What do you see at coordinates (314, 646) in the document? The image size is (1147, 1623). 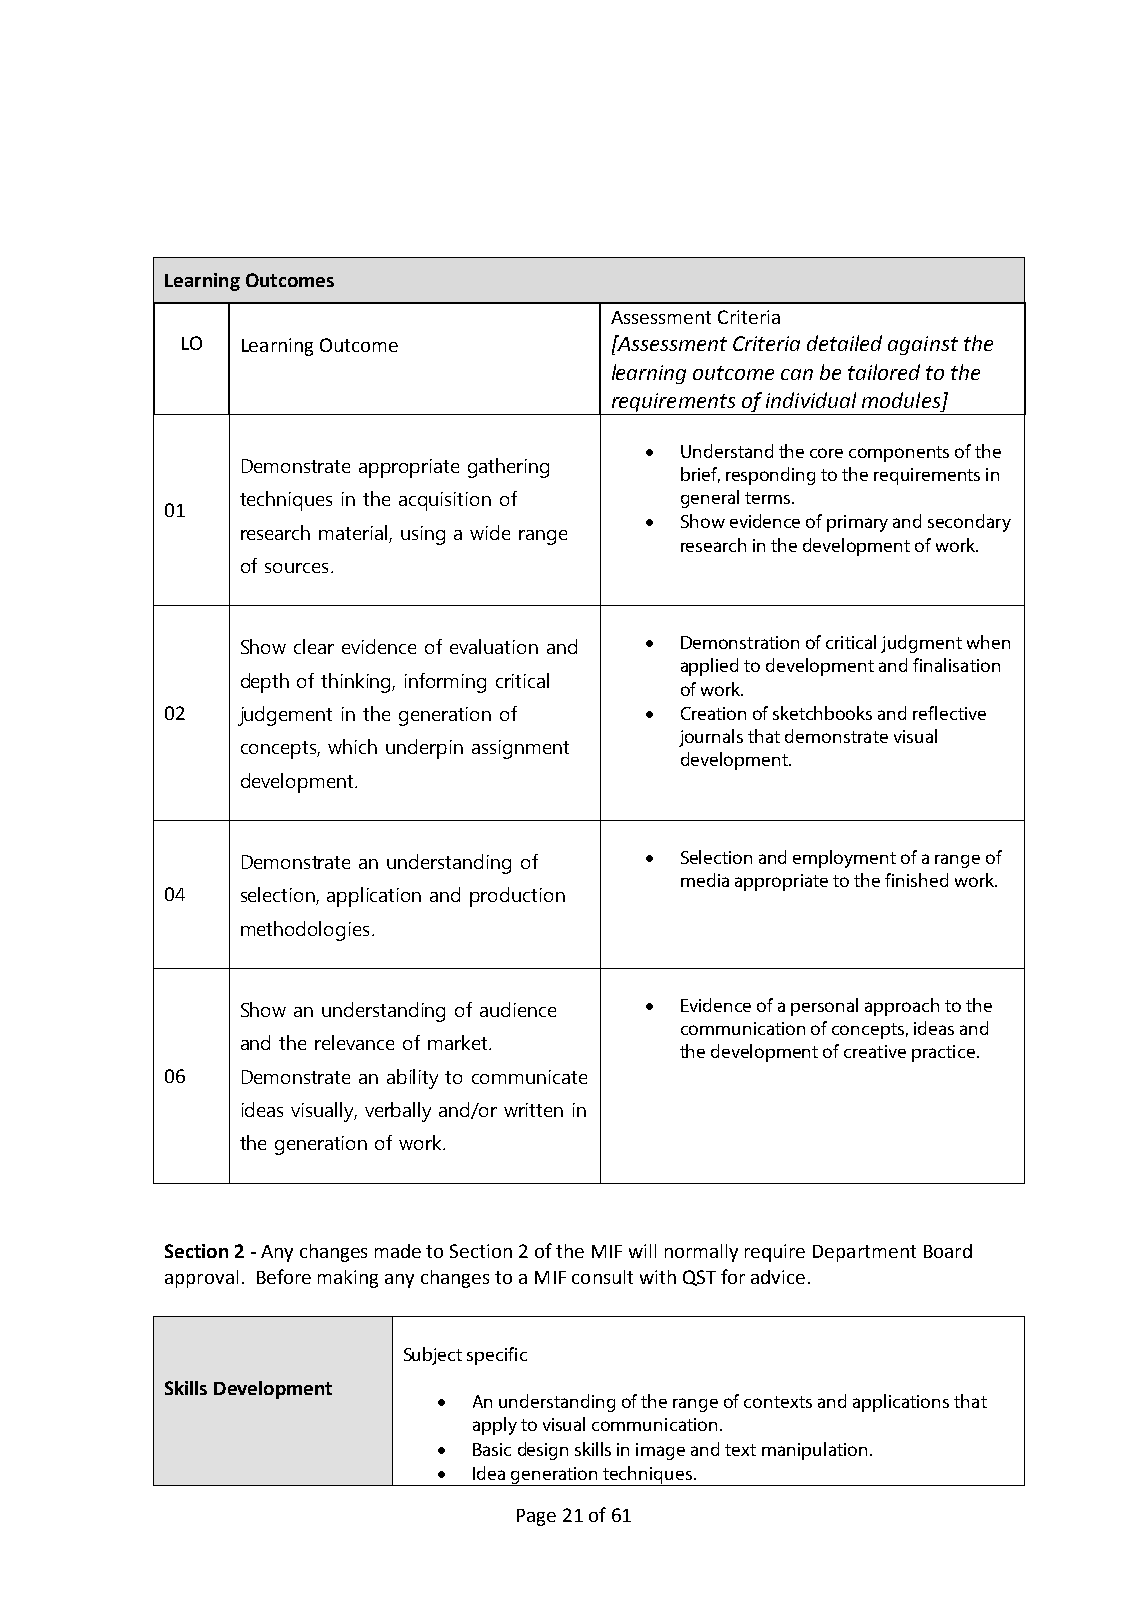 I see `clear` at bounding box center [314, 646].
